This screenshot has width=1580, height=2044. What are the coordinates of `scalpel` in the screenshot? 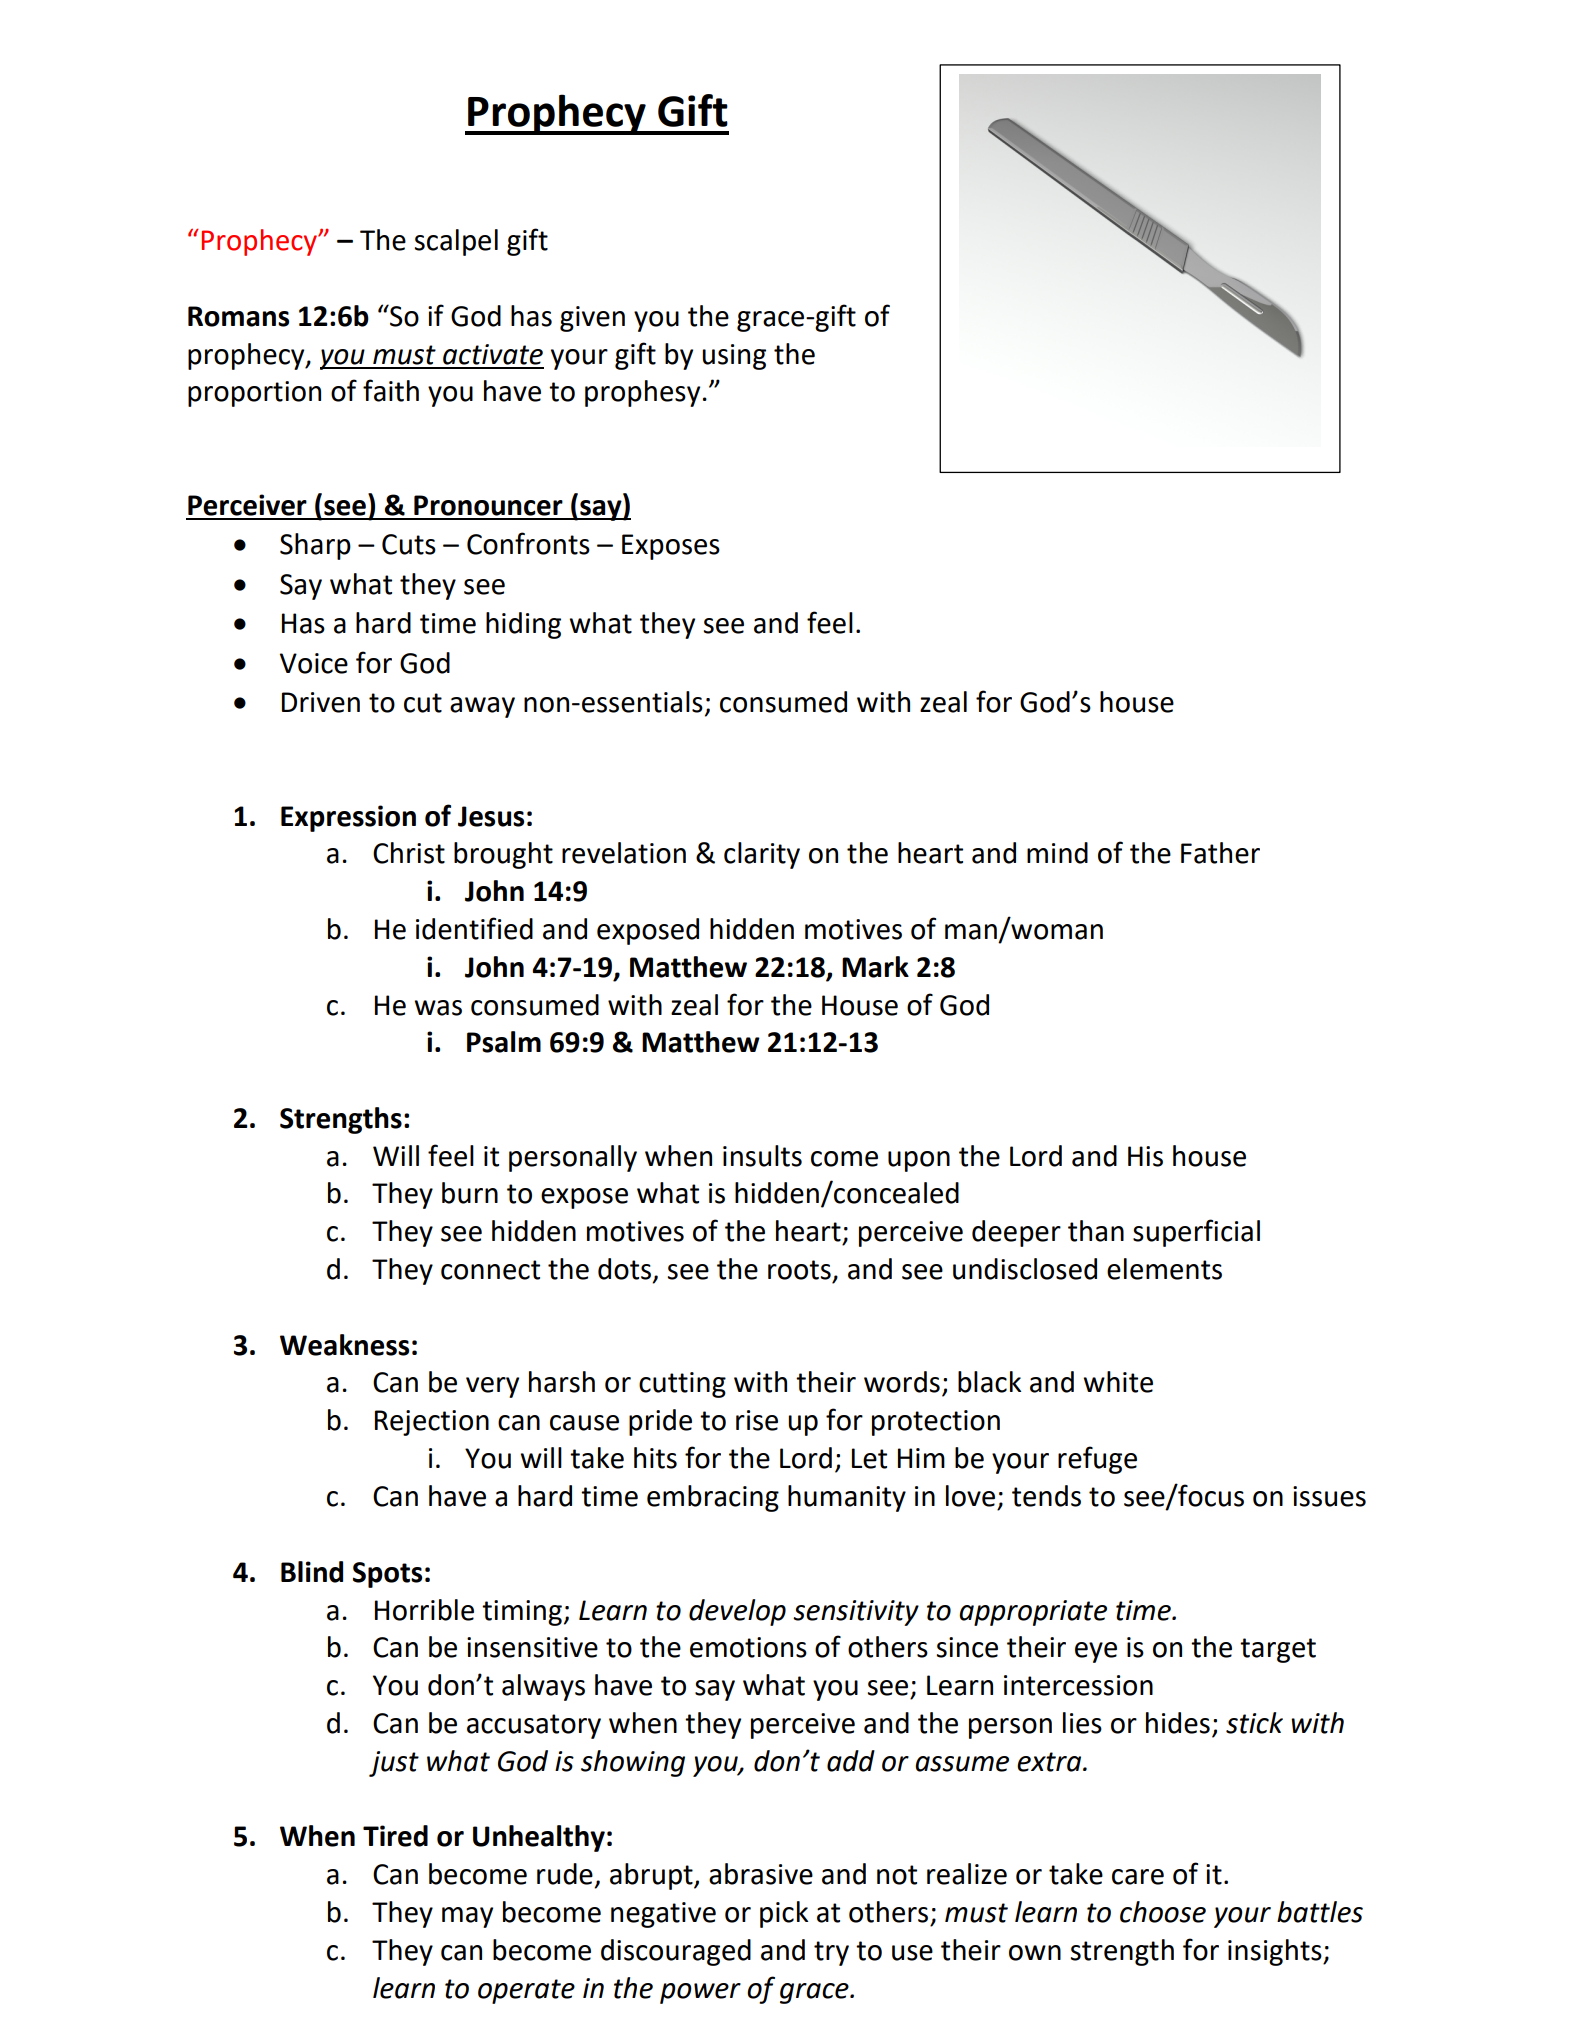 It's located at (456, 242).
